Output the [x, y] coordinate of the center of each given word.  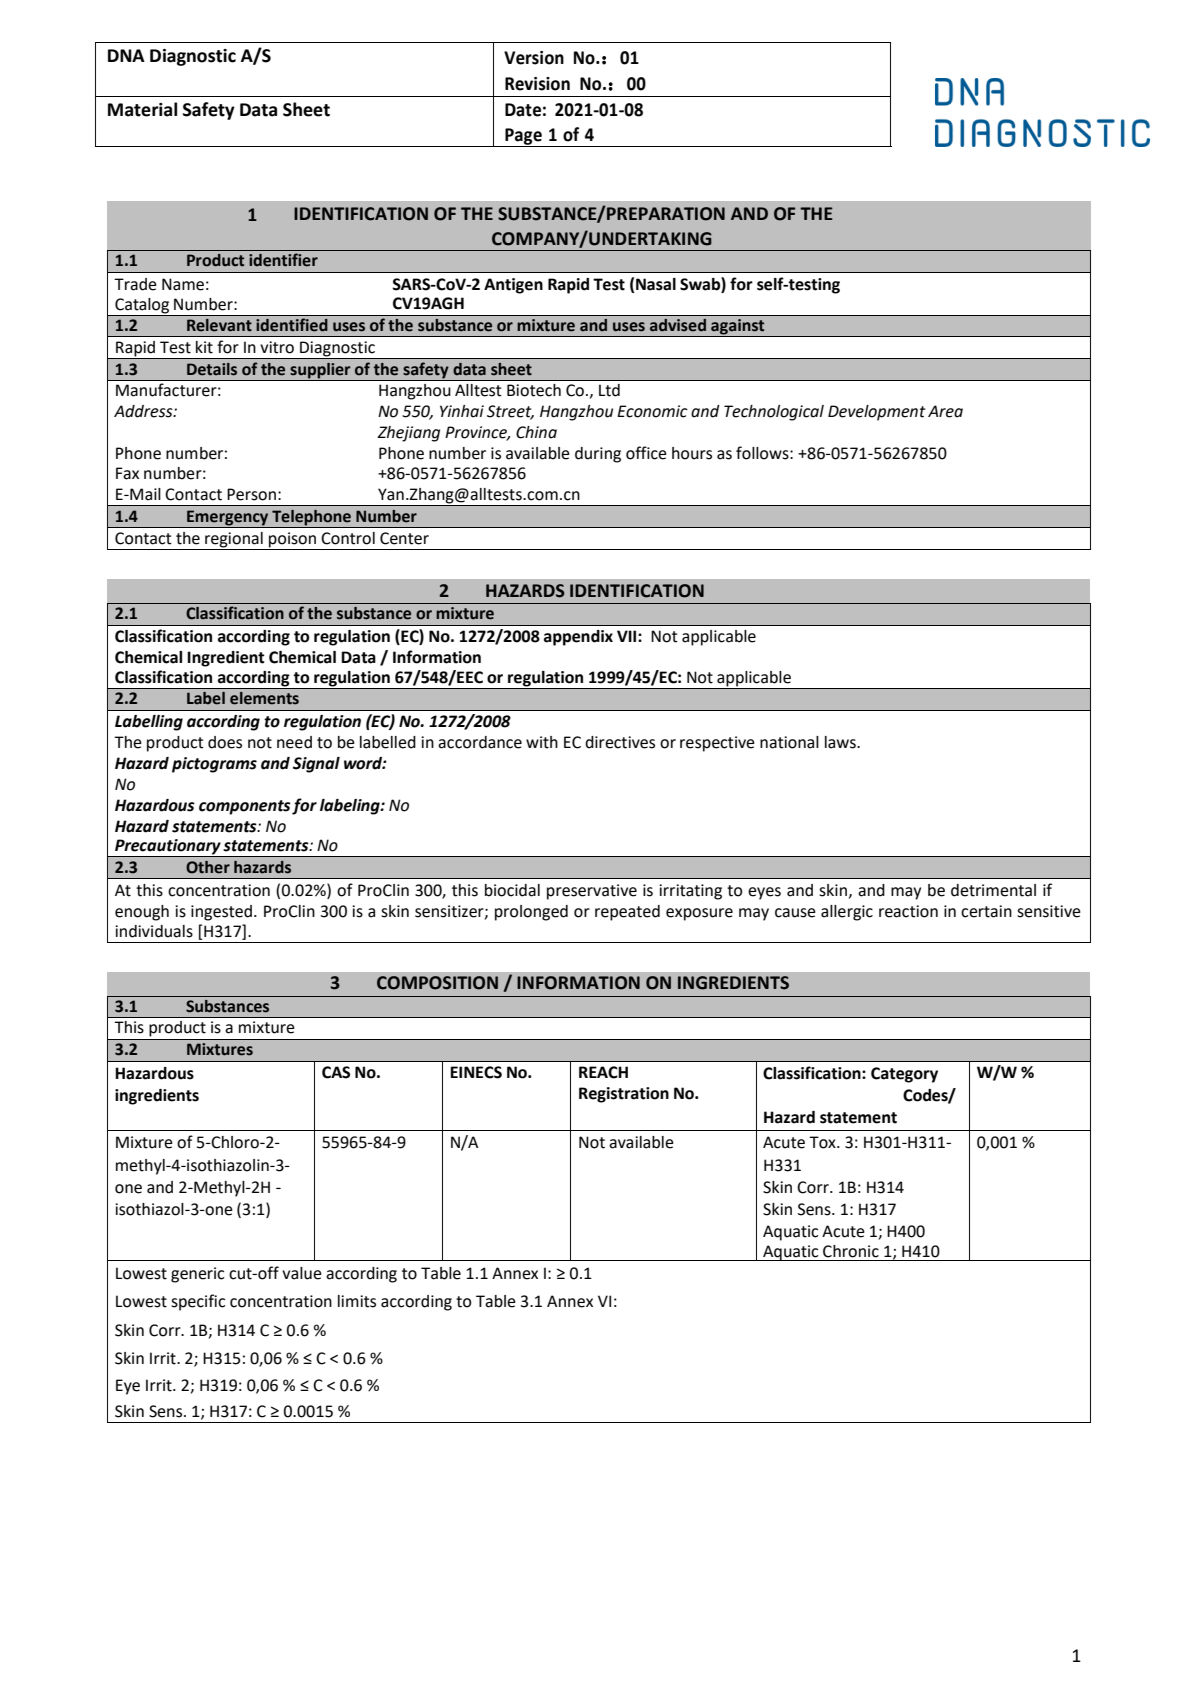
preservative [592, 892]
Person [251, 494]
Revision [537, 84]
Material [142, 109]
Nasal [656, 284]
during [598, 455]
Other [208, 867]
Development [876, 413]
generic [197, 1275]
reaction [908, 911]
